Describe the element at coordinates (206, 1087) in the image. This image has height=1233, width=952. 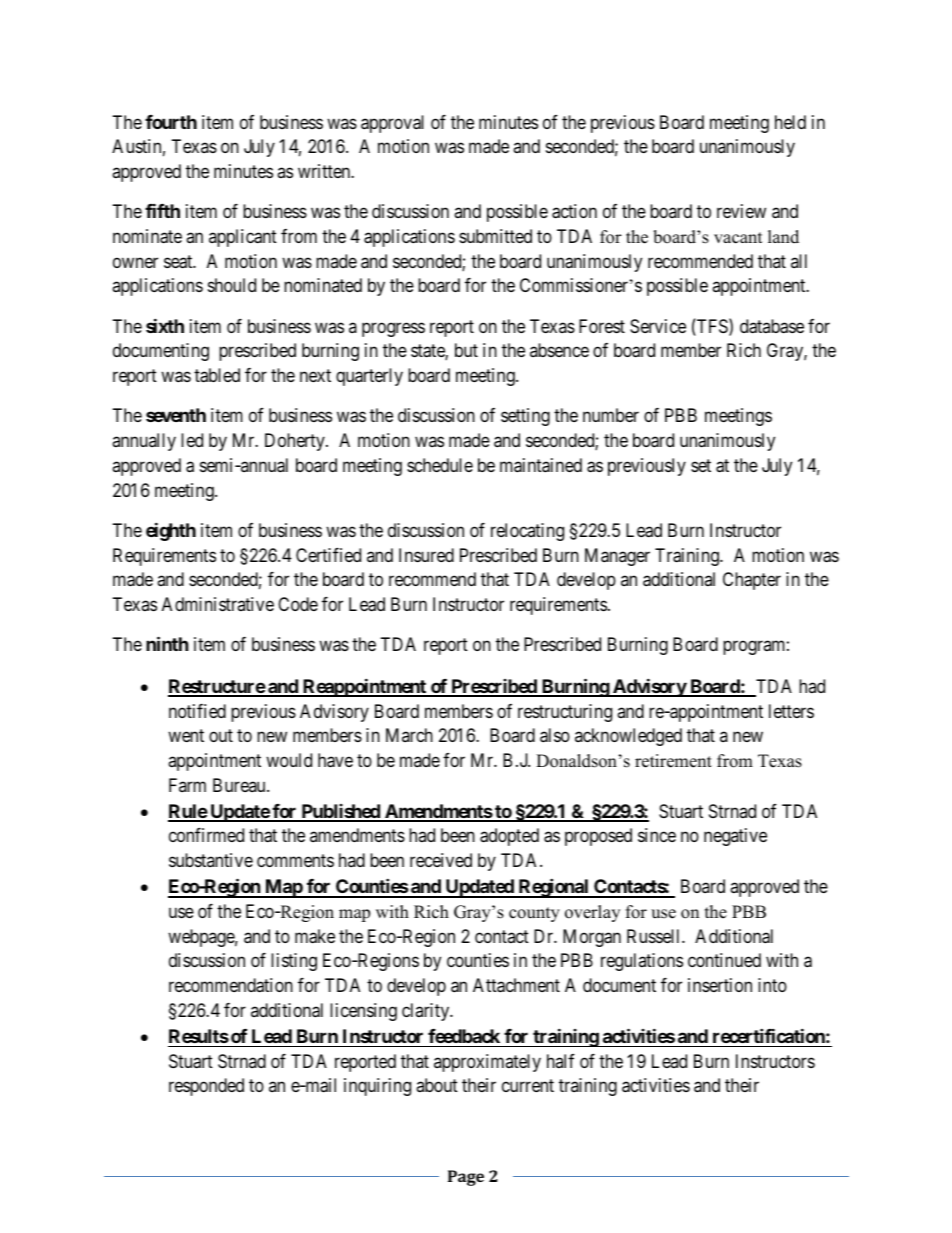
I see `responded` at that location.
